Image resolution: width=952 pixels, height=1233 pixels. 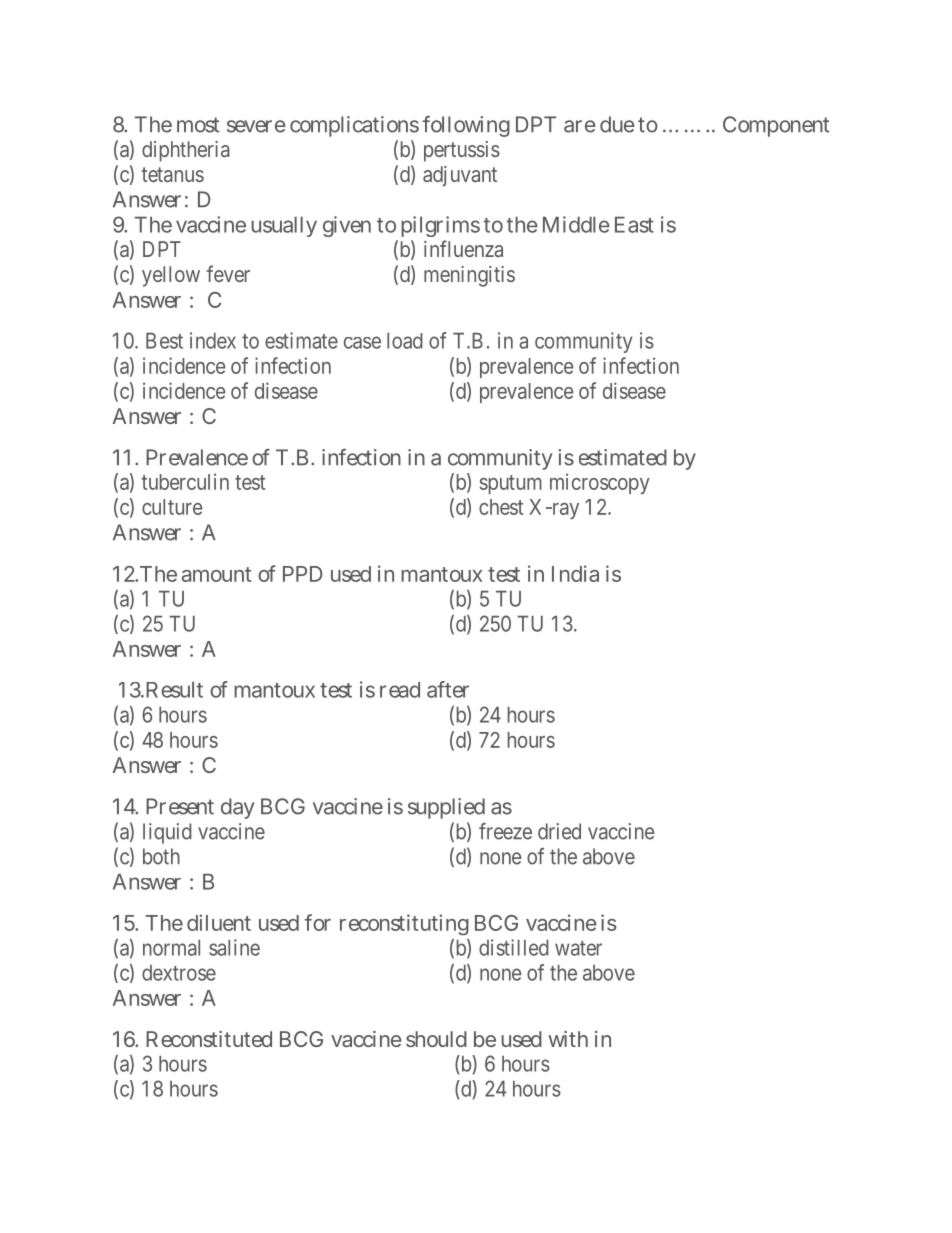 What do you see at coordinates (209, 1039) in the screenshot?
I see `Reconstituted` at bounding box center [209, 1039].
